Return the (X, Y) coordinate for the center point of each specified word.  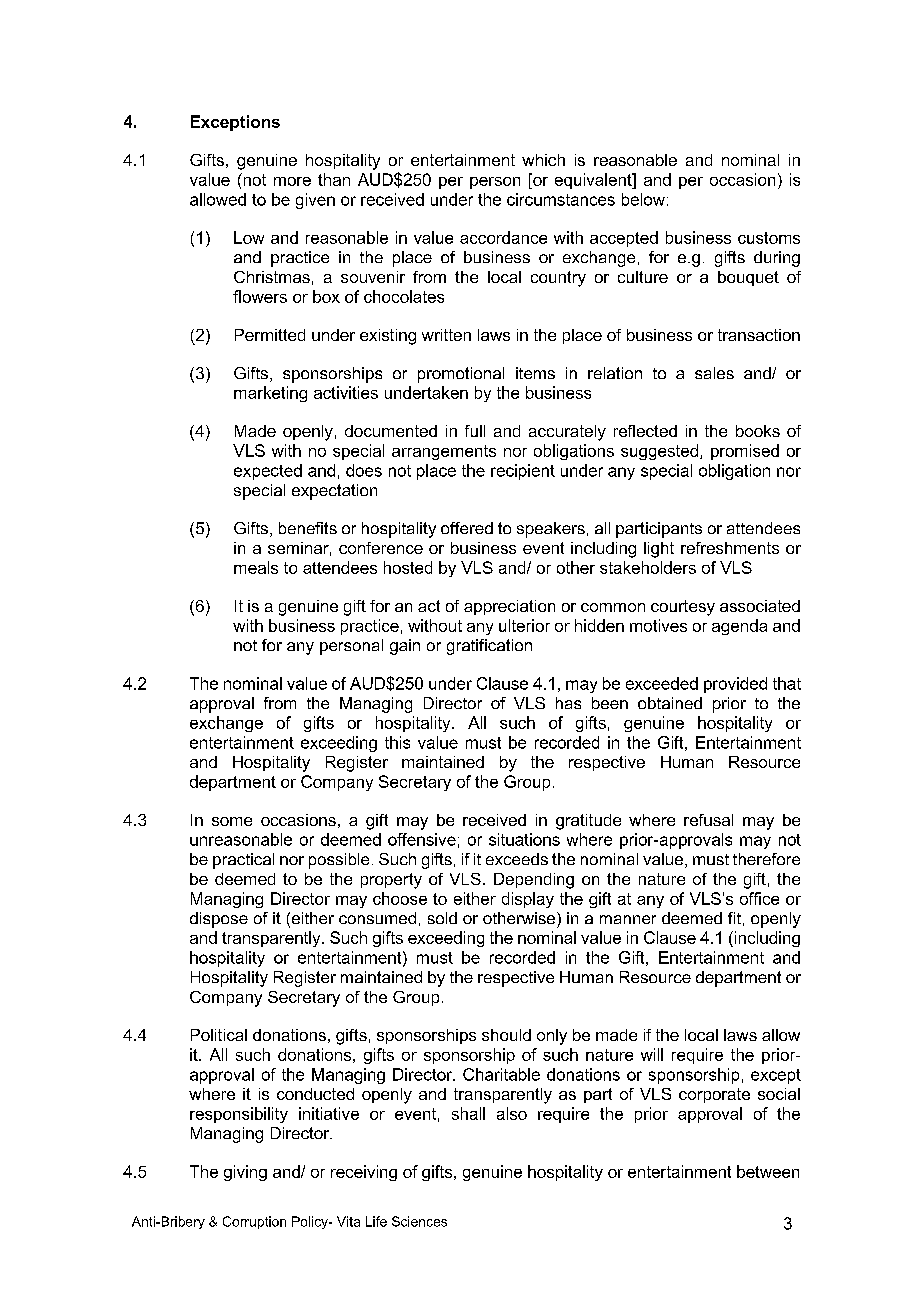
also (512, 1113)
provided (735, 685)
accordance (503, 237)
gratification (489, 647)
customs (769, 238)
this (397, 742)
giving (245, 1173)
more (292, 181)
